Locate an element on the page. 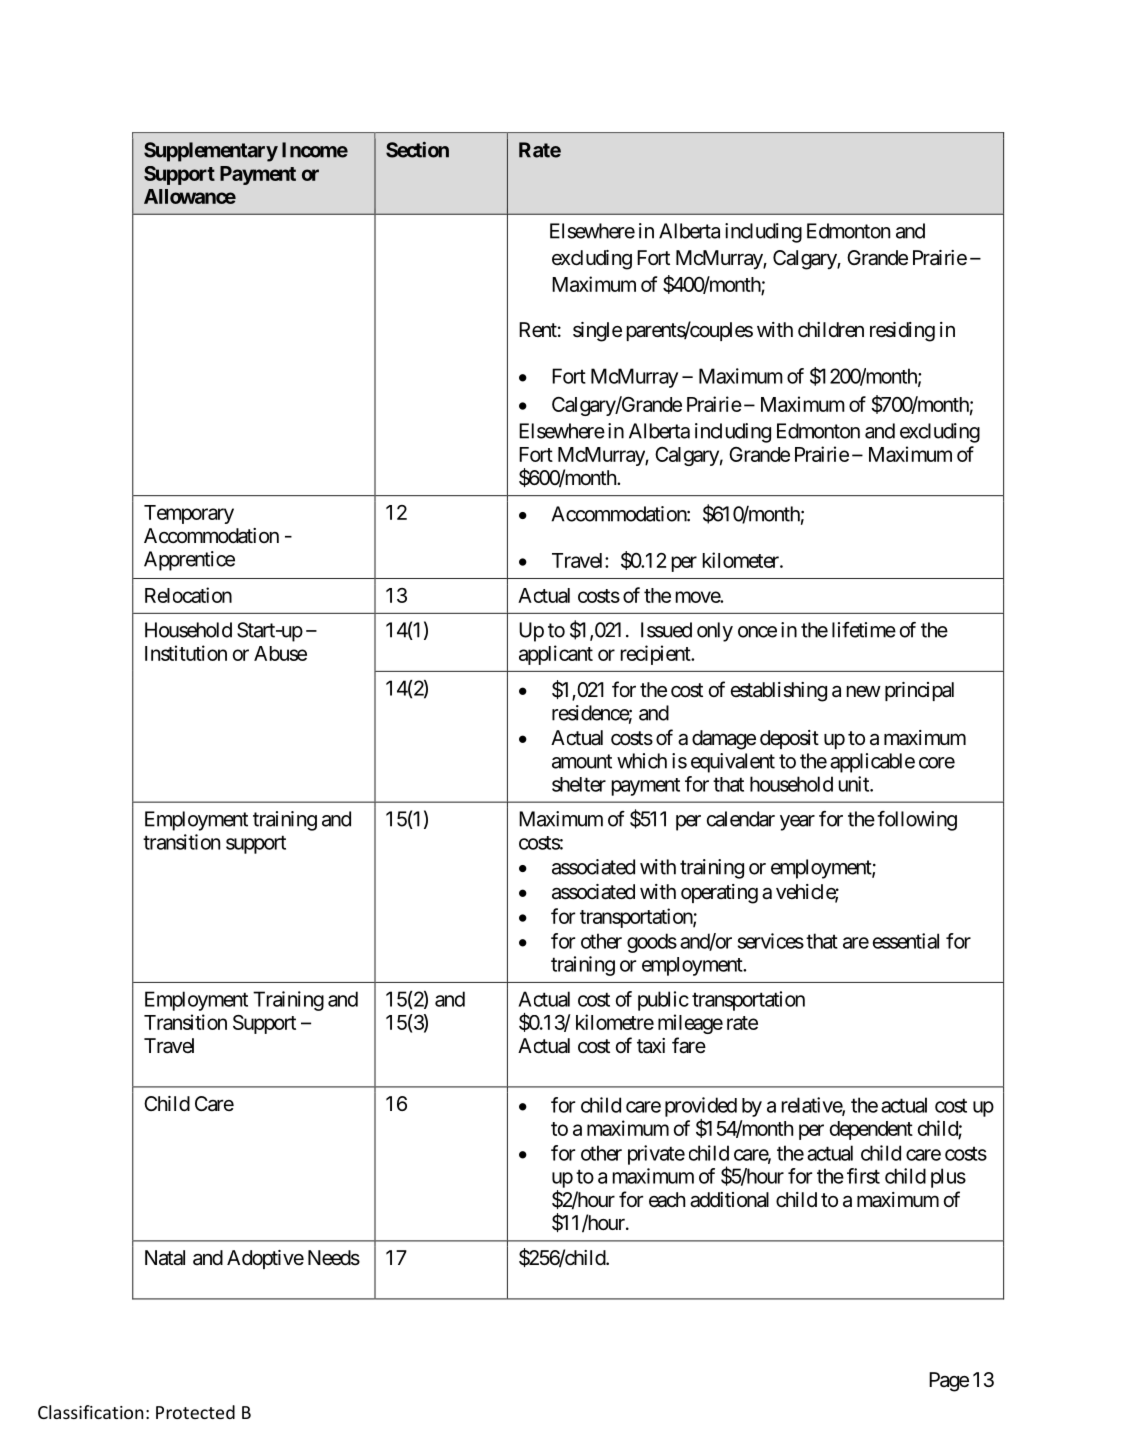 The image size is (1125, 1456). essential is located at coordinates (906, 941).
